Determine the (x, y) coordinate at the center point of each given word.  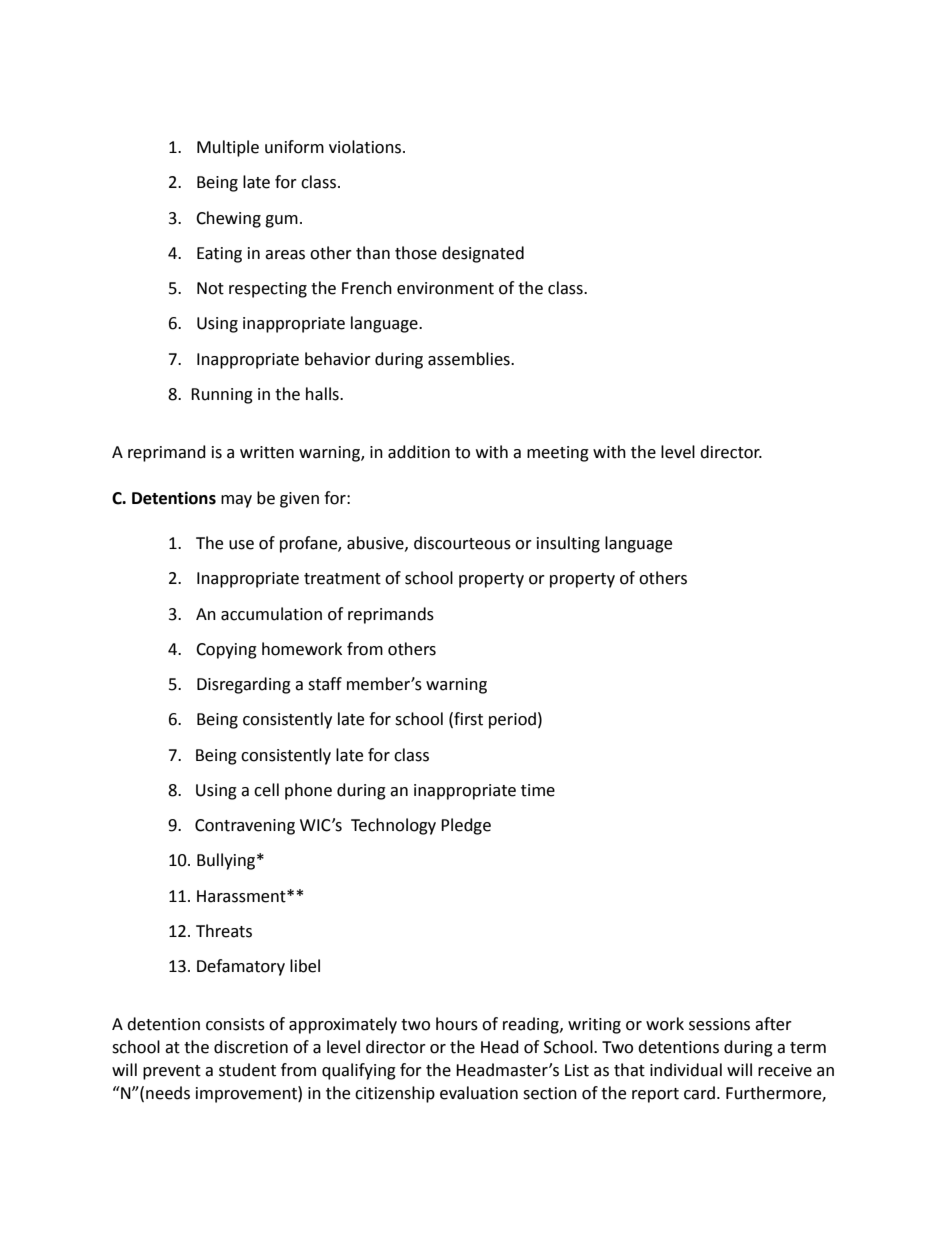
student (247, 1070)
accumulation (271, 614)
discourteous (462, 543)
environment (445, 288)
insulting (568, 544)
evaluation (479, 1093)
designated (483, 254)
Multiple (228, 148)
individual (686, 1070)
